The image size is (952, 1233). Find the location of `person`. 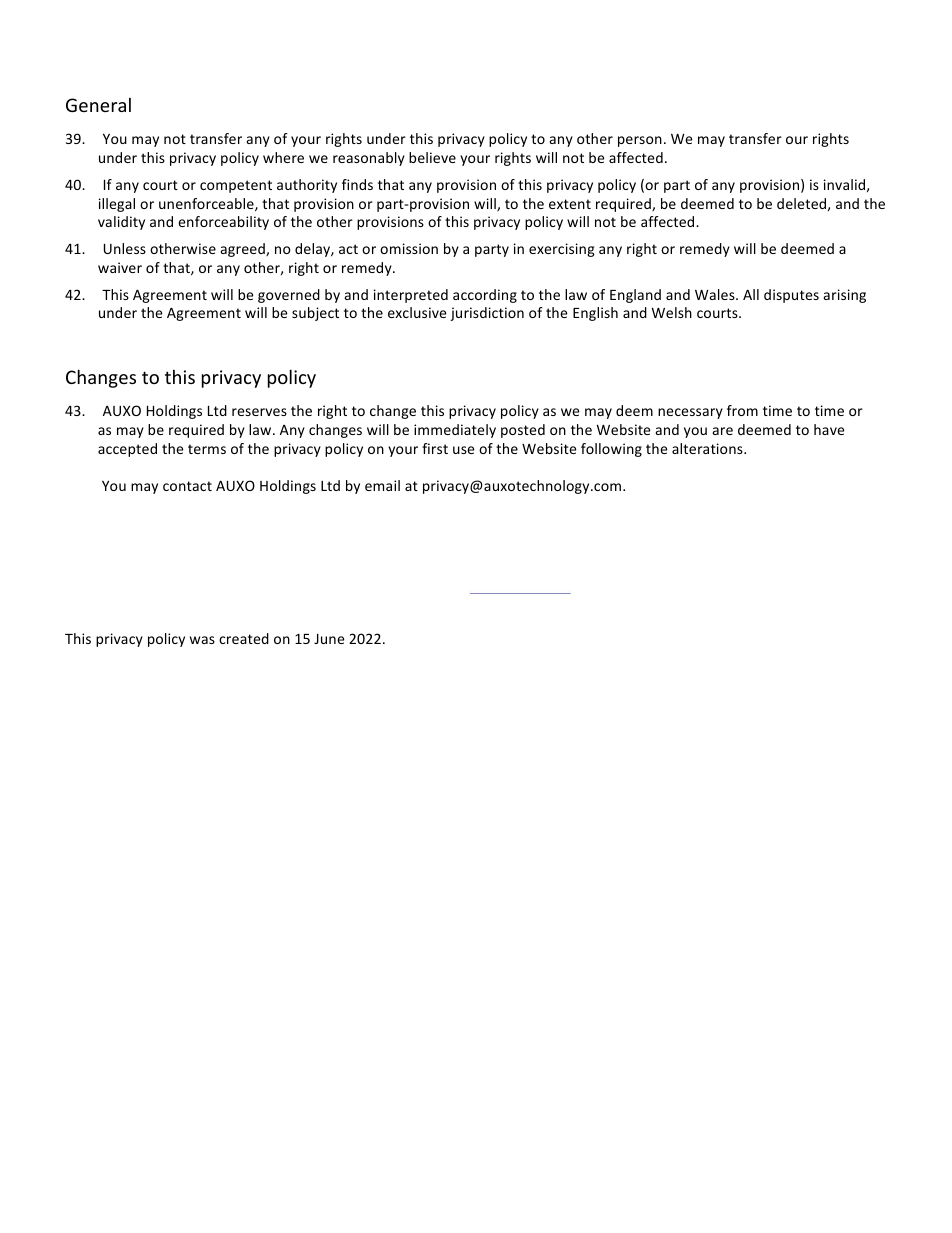

person is located at coordinates (640, 141).
